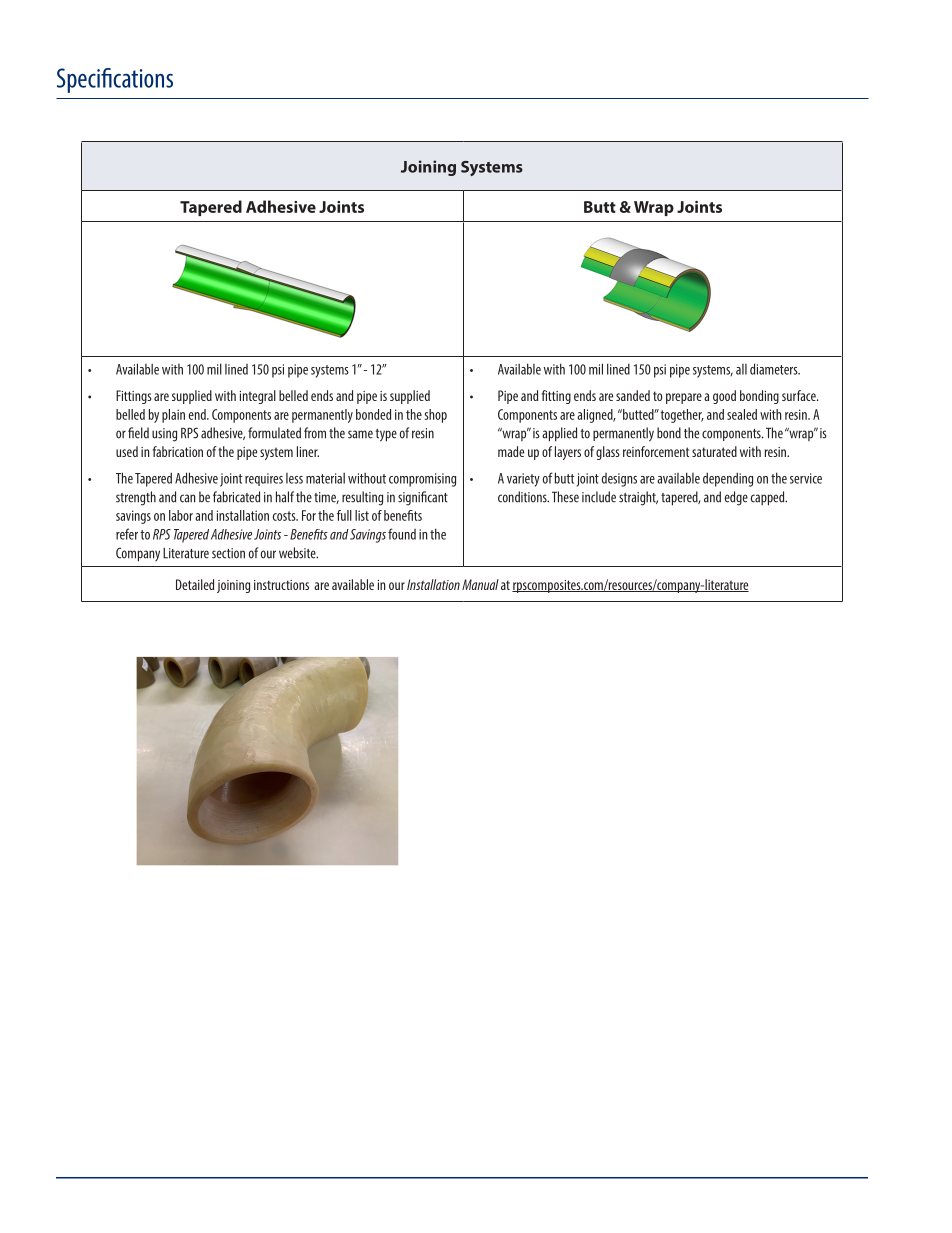  What do you see at coordinates (775, 369) in the page?
I see `diameters` at bounding box center [775, 369].
